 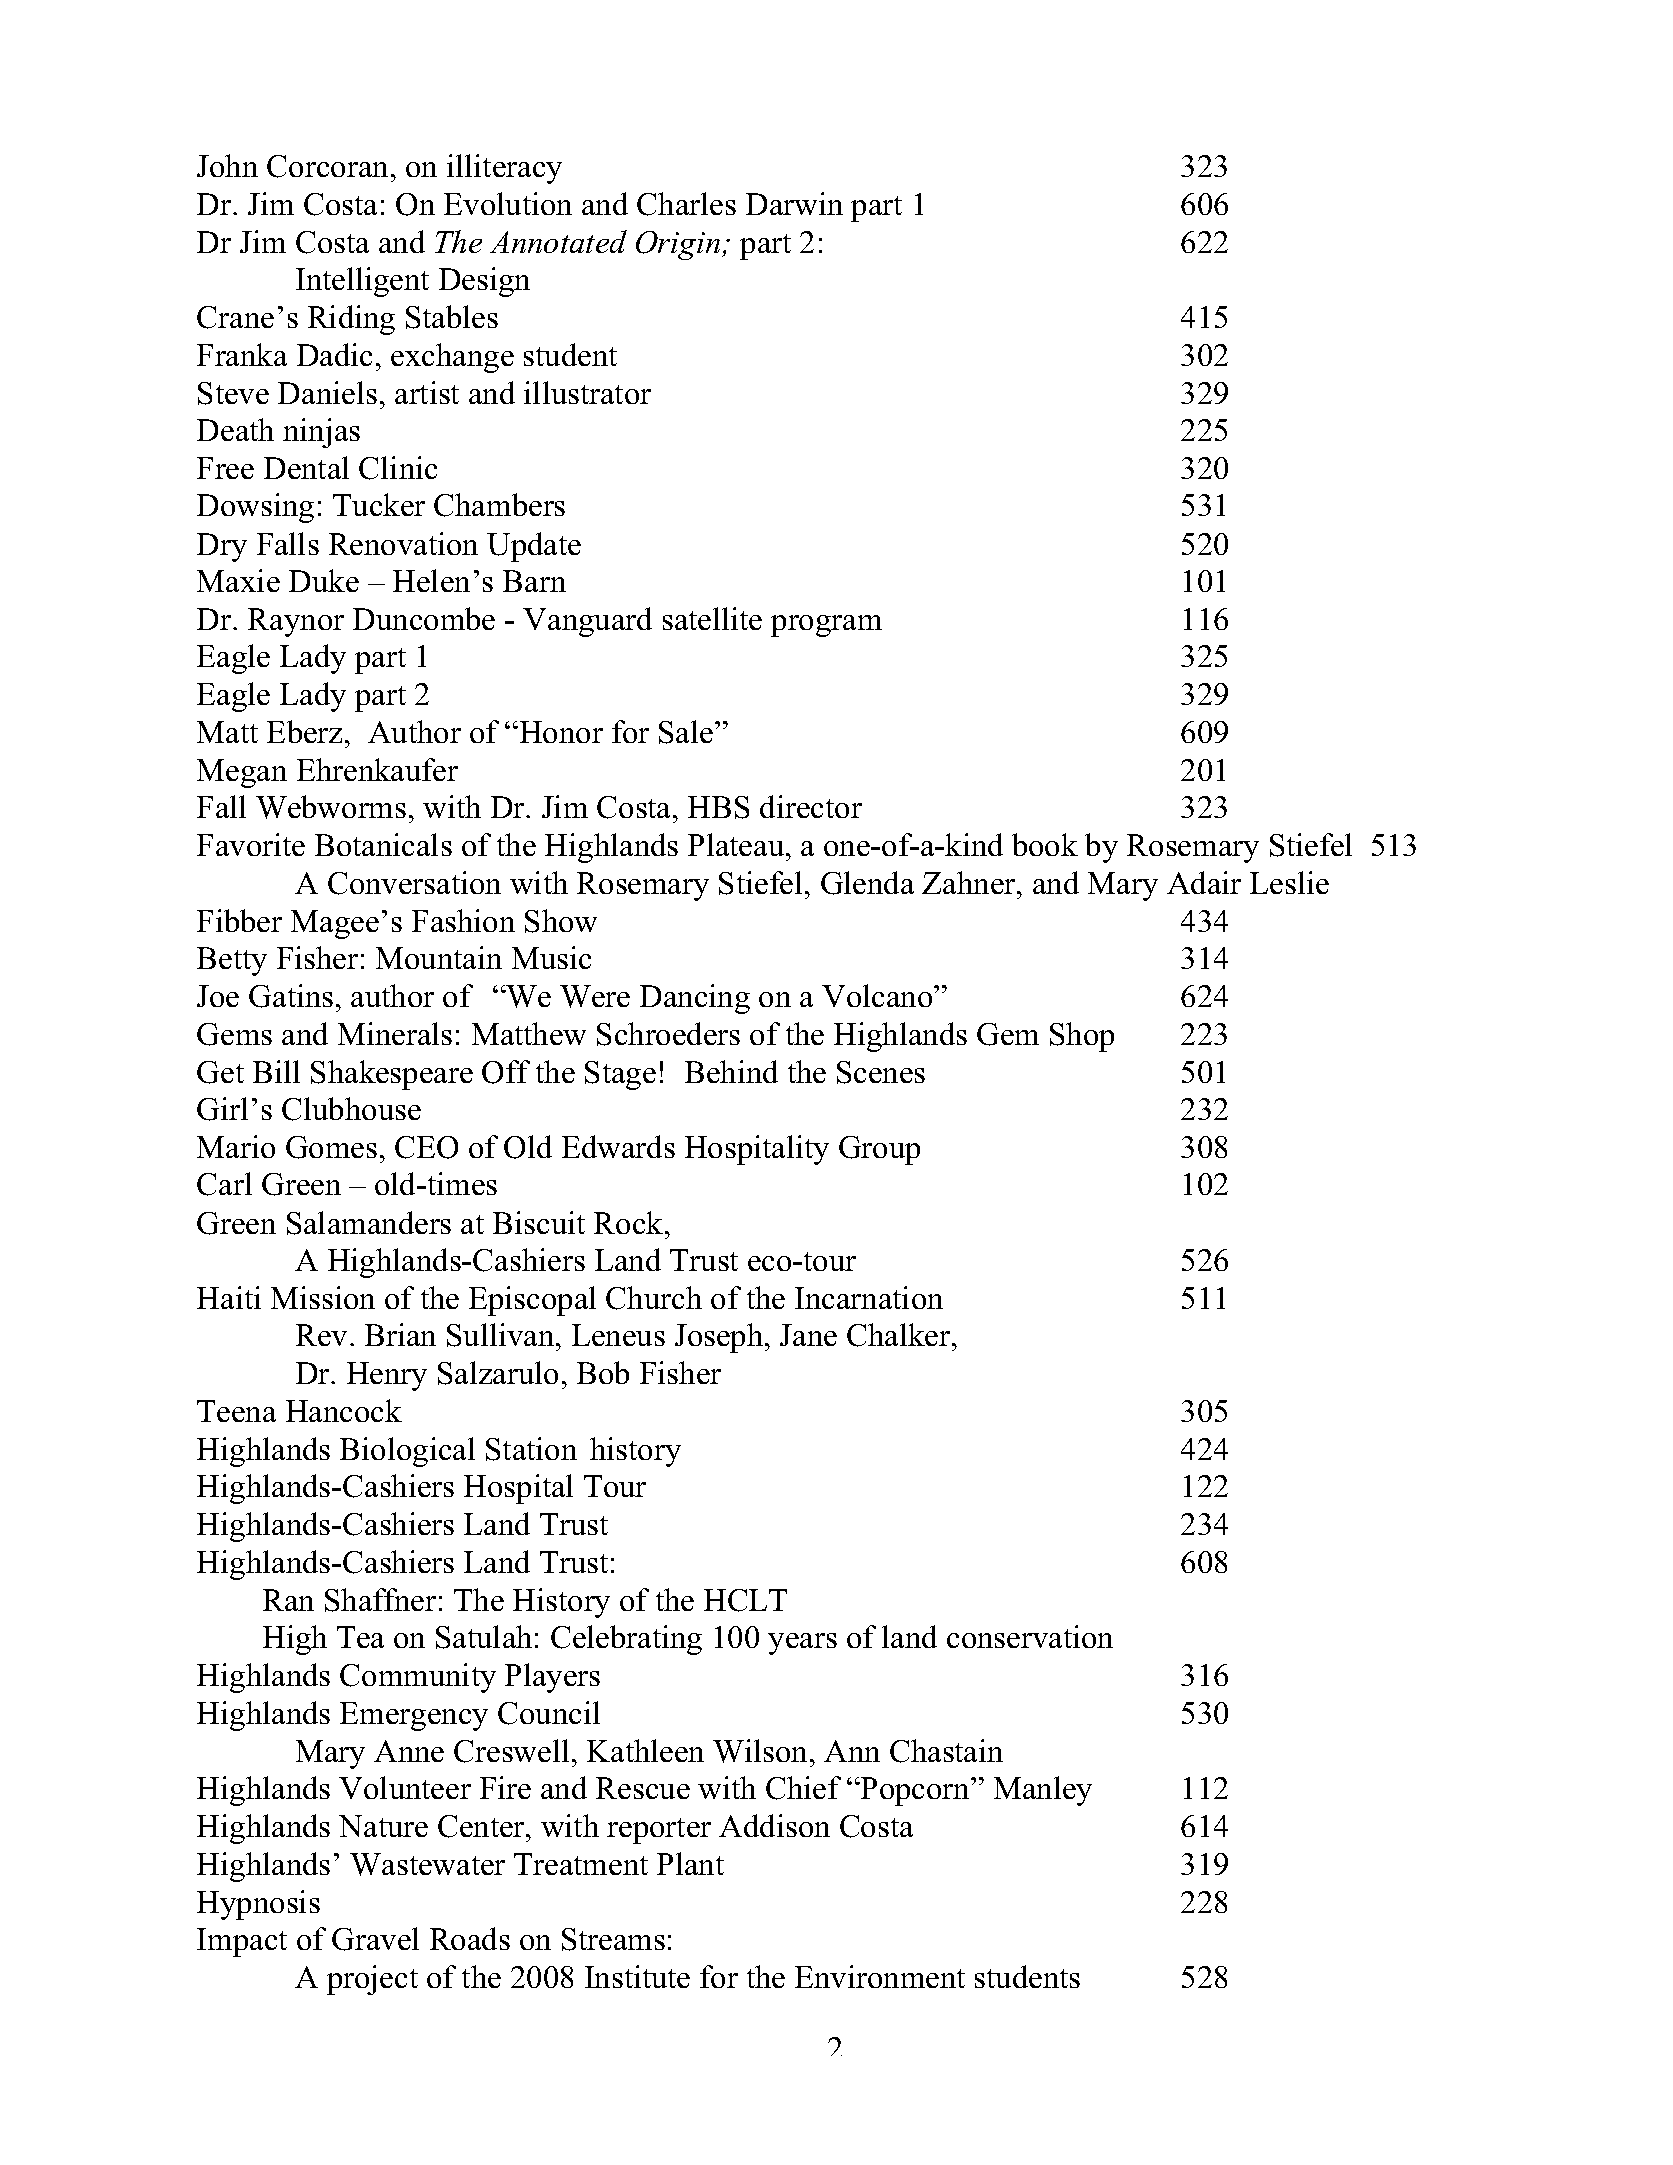 I want to click on Shop, so click(x=1082, y=1037).
